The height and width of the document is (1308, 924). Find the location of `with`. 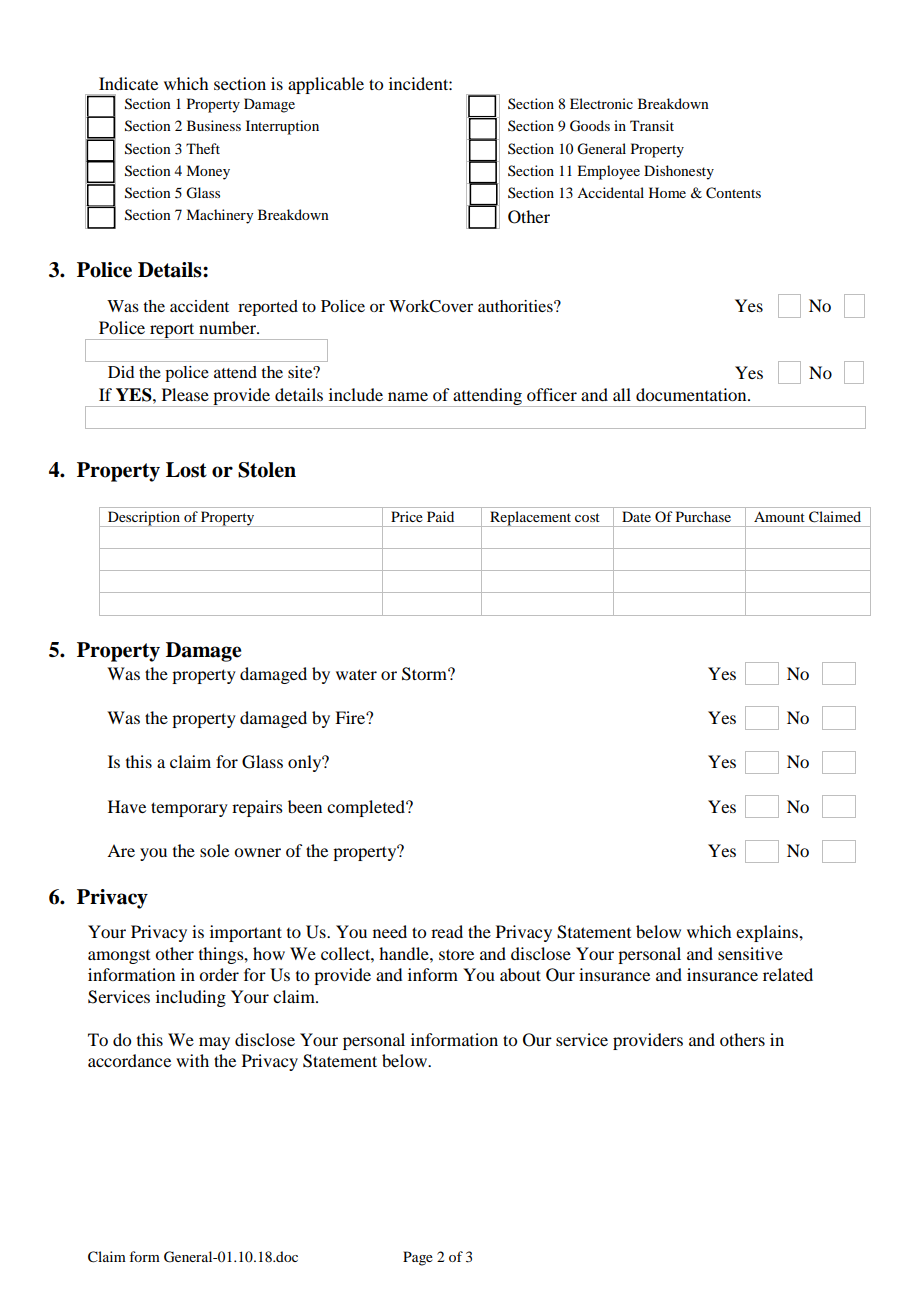

with is located at coordinates (192, 1060).
